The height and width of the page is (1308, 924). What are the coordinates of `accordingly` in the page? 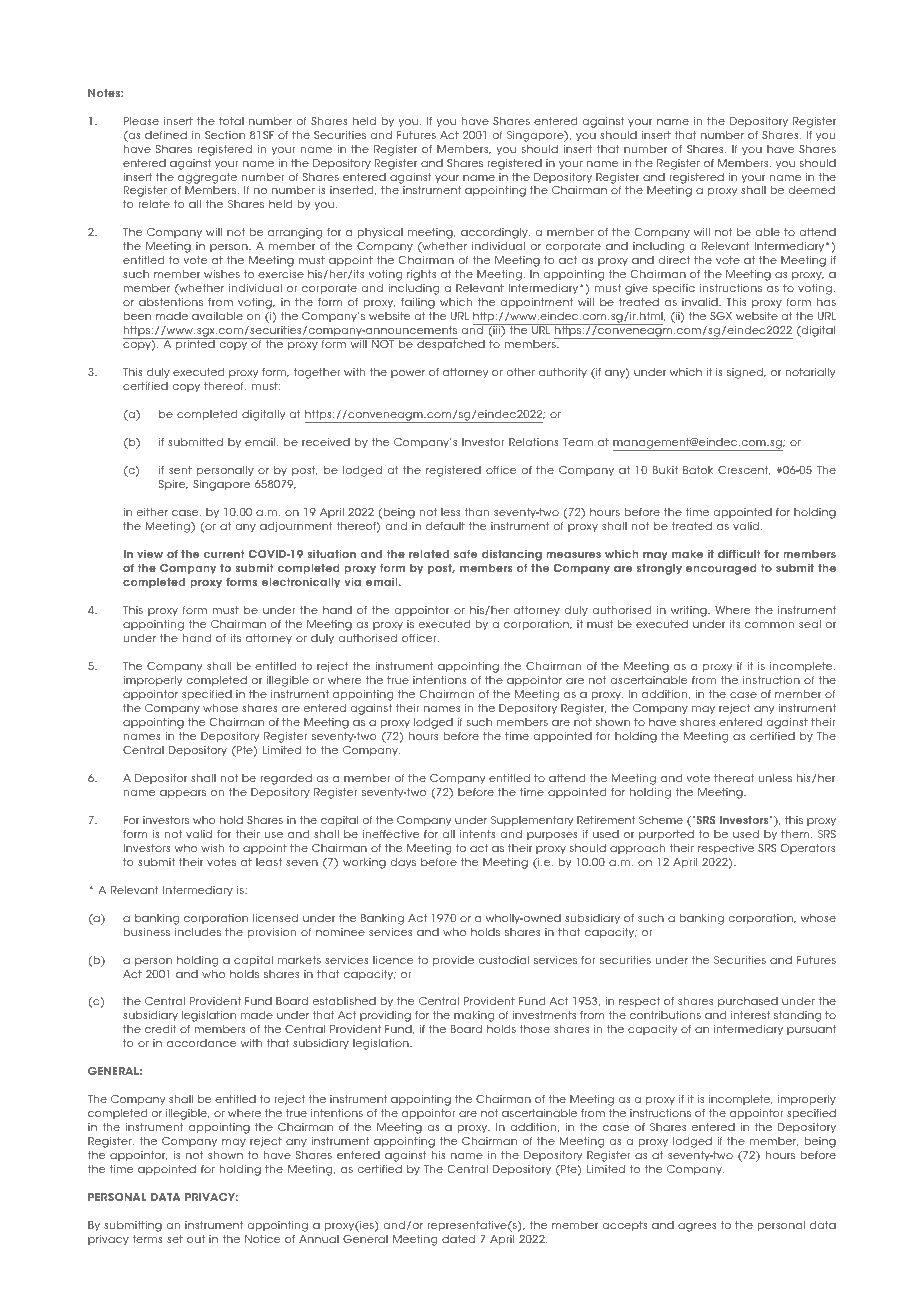 It's located at (495, 233).
